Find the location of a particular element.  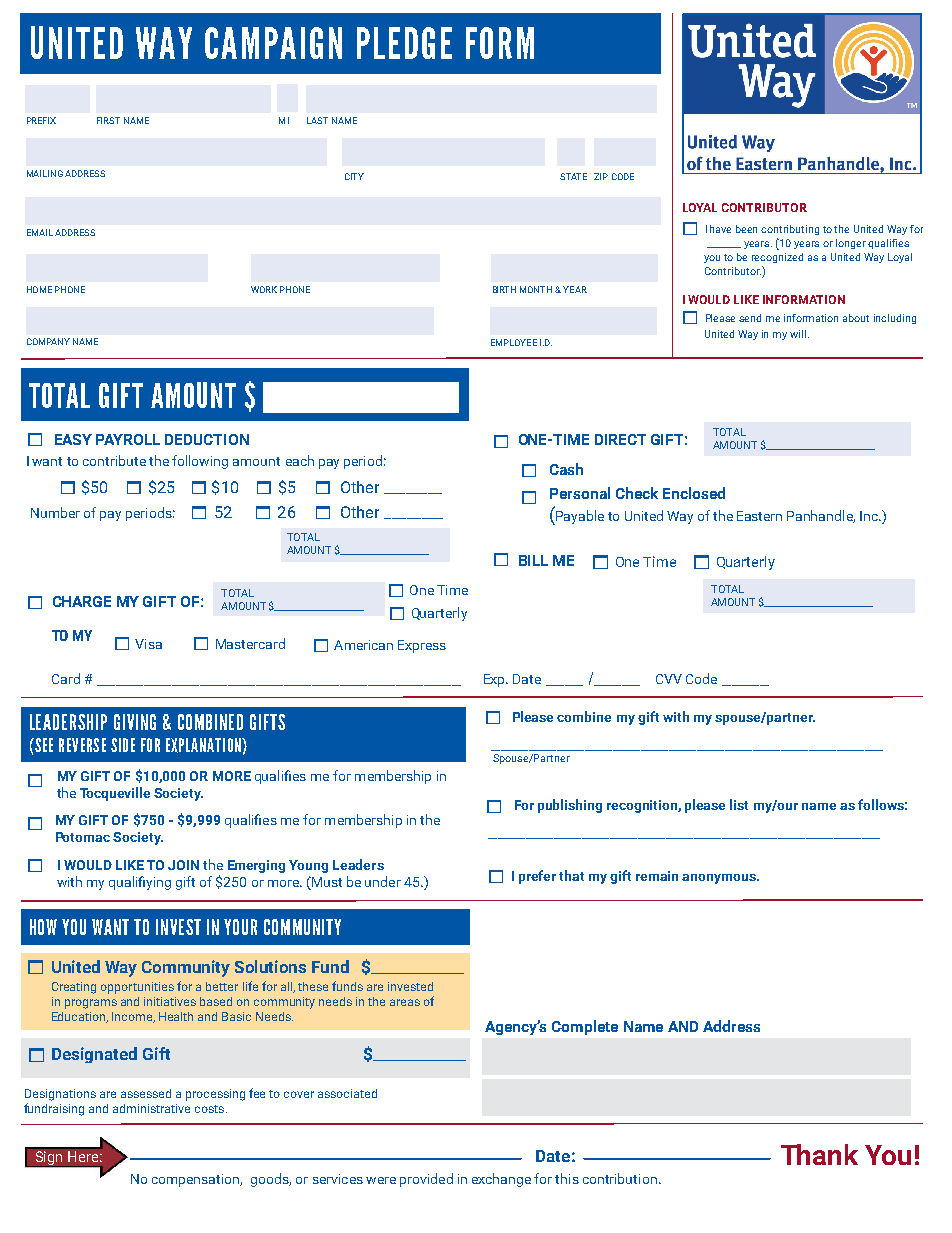

prefer is located at coordinates (537, 877).
